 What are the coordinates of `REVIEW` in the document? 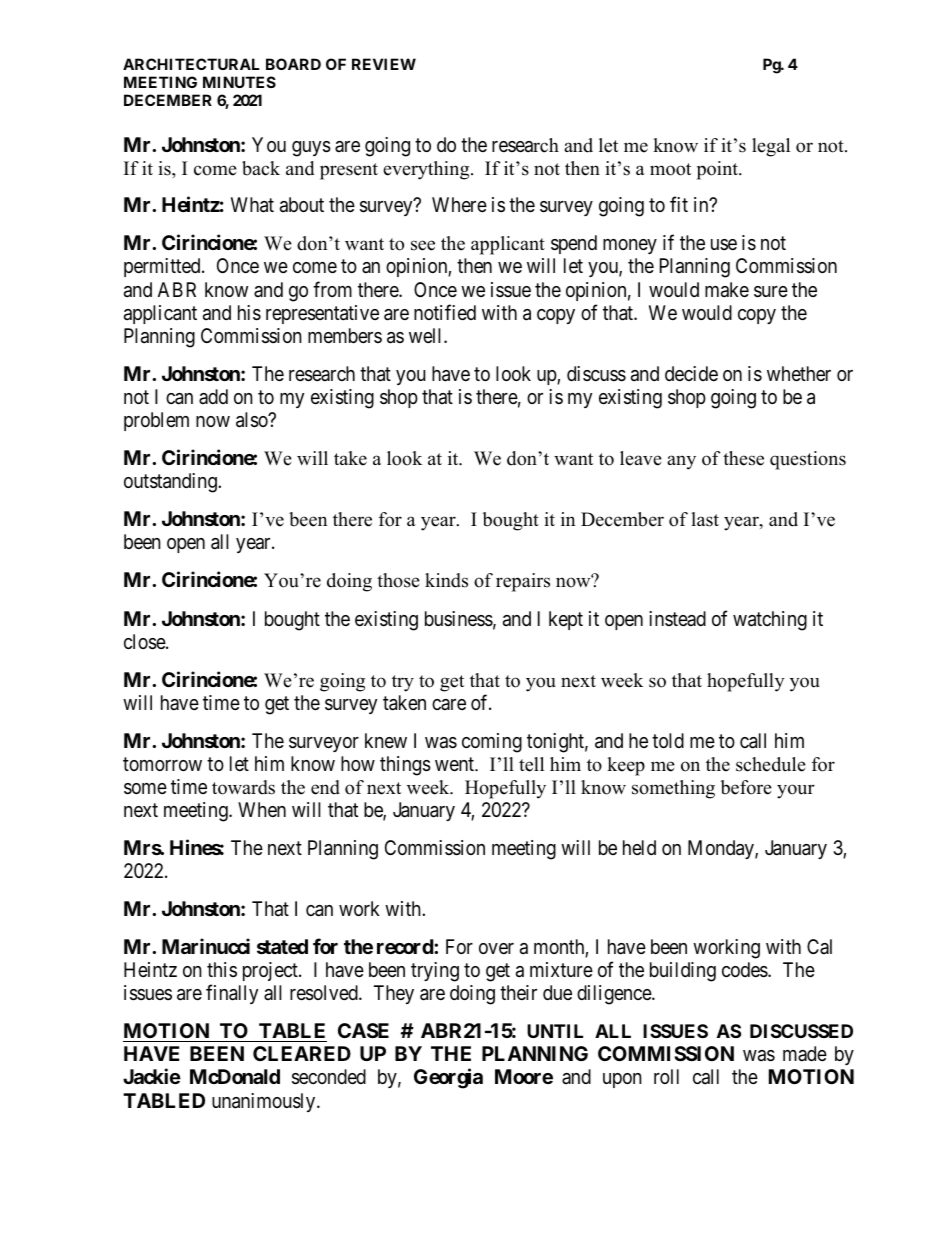 It's located at (384, 64).
